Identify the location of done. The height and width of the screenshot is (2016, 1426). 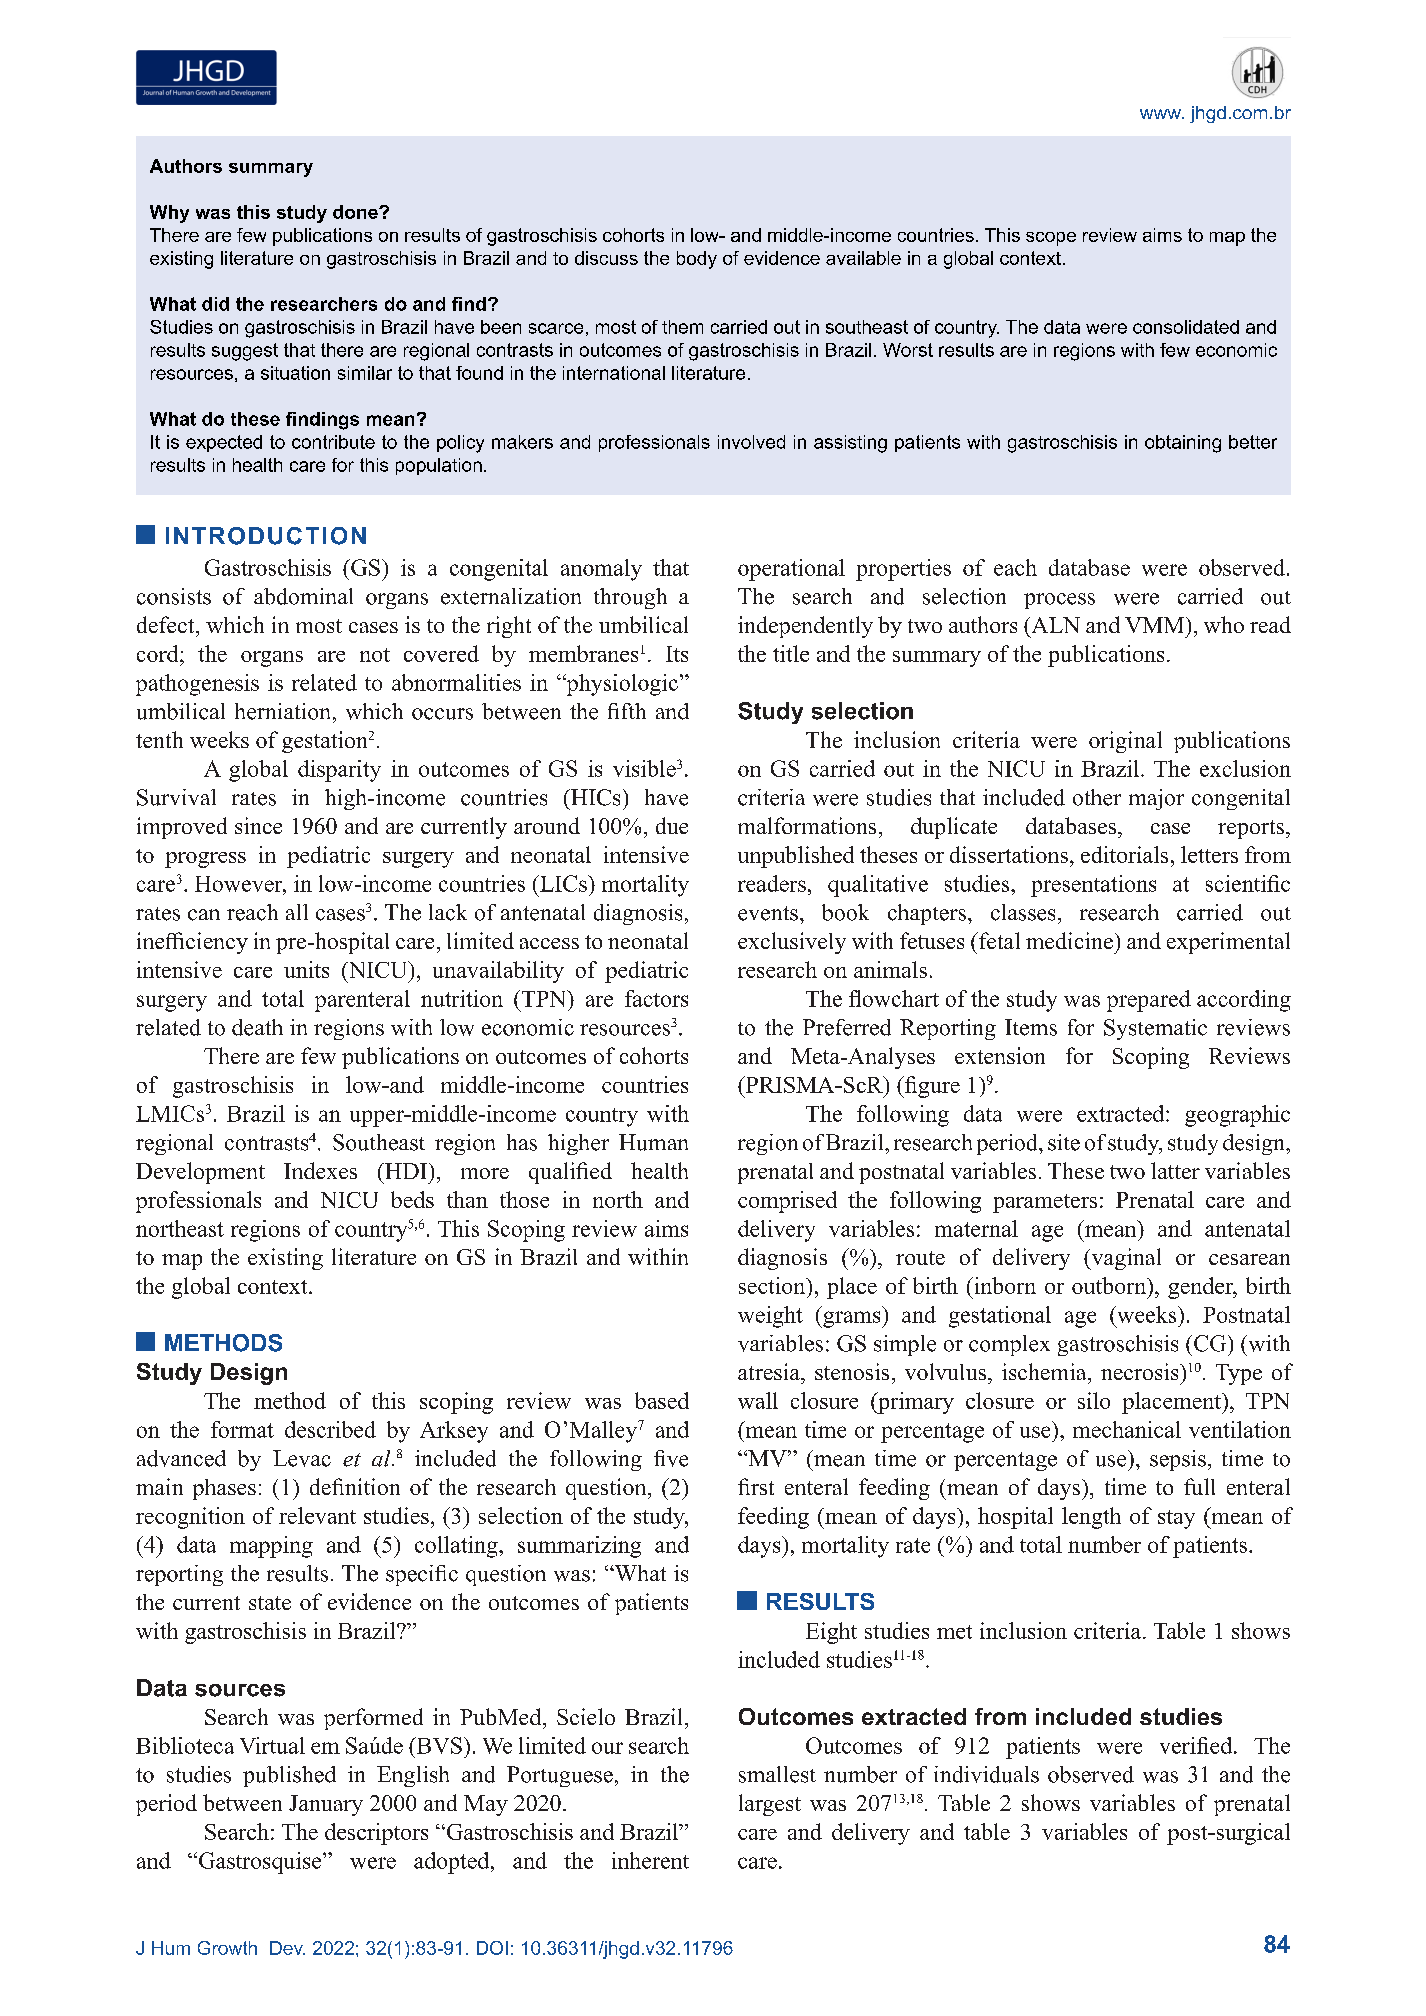
(356, 212).
